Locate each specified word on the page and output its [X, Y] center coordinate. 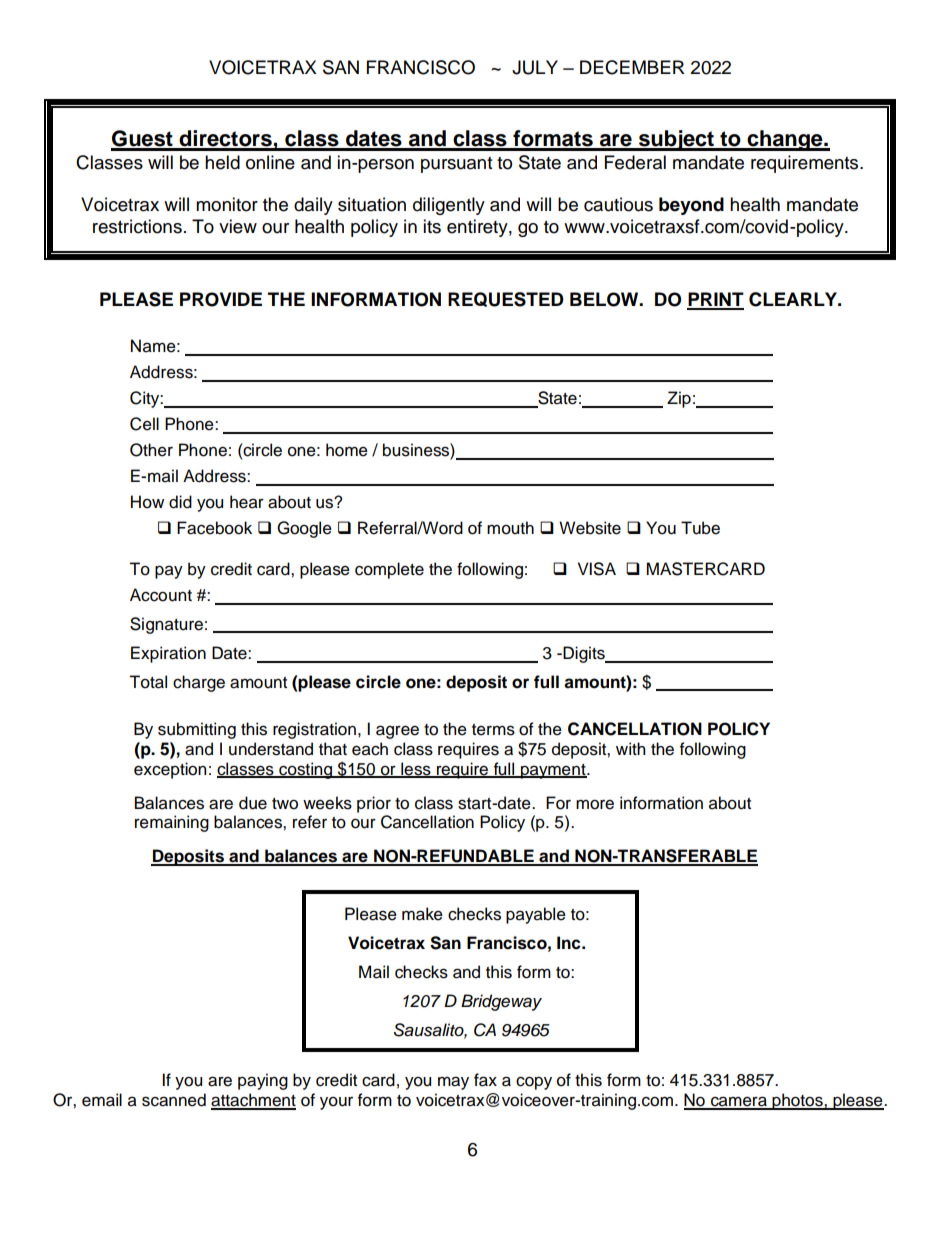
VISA [597, 569]
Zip [679, 399]
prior [374, 804]
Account [161, 595]
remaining [172, 823]
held [222, 162]
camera [739, 1102]
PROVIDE [221, 299]
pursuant [456, 165]
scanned [174, 1100]
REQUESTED [506, 299]
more [595, 804]
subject [676, 140]
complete [389, 570]
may [453, 1083]
